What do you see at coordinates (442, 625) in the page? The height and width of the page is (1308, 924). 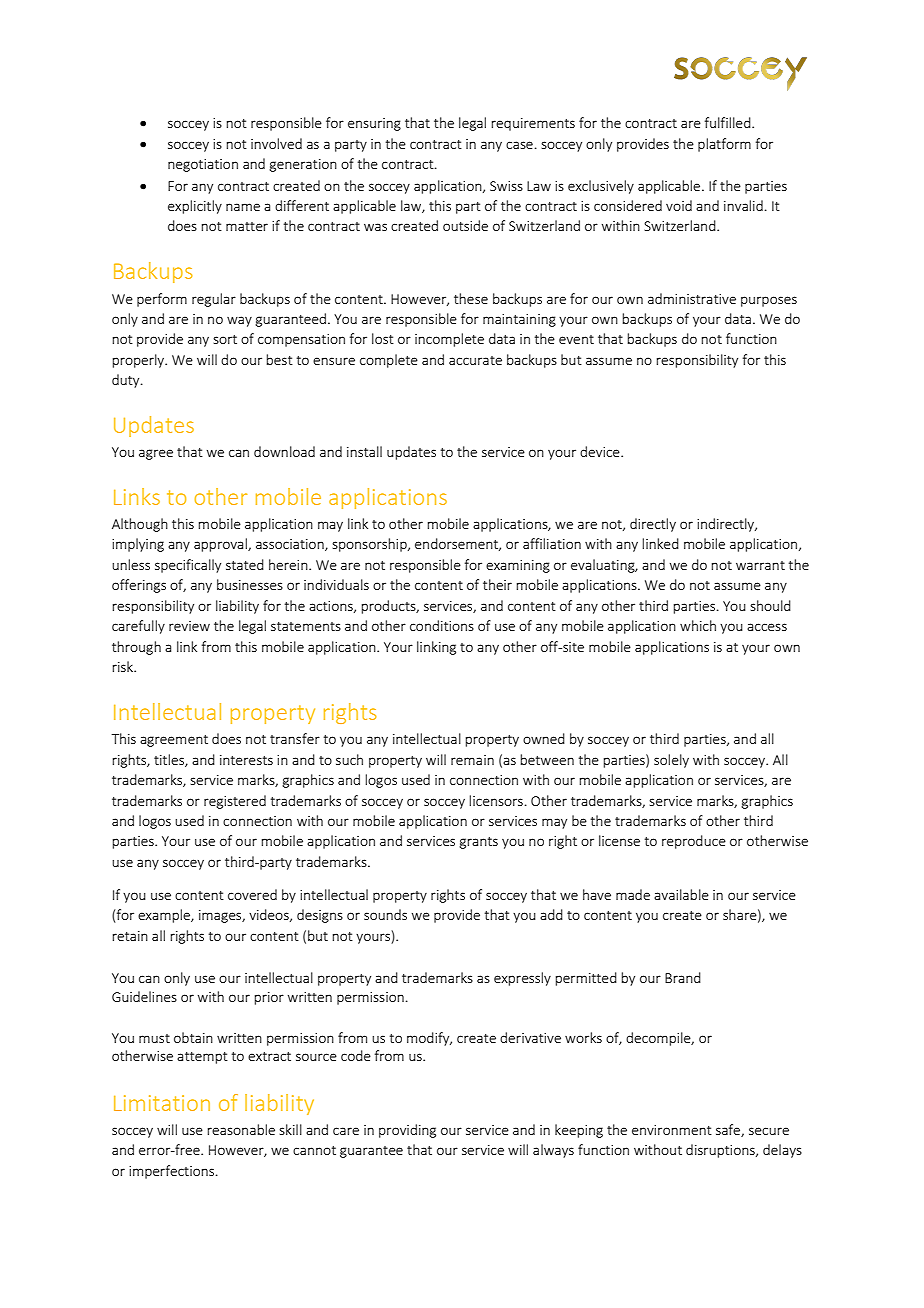 I see `conditions` at bounding box center [442, 625].
